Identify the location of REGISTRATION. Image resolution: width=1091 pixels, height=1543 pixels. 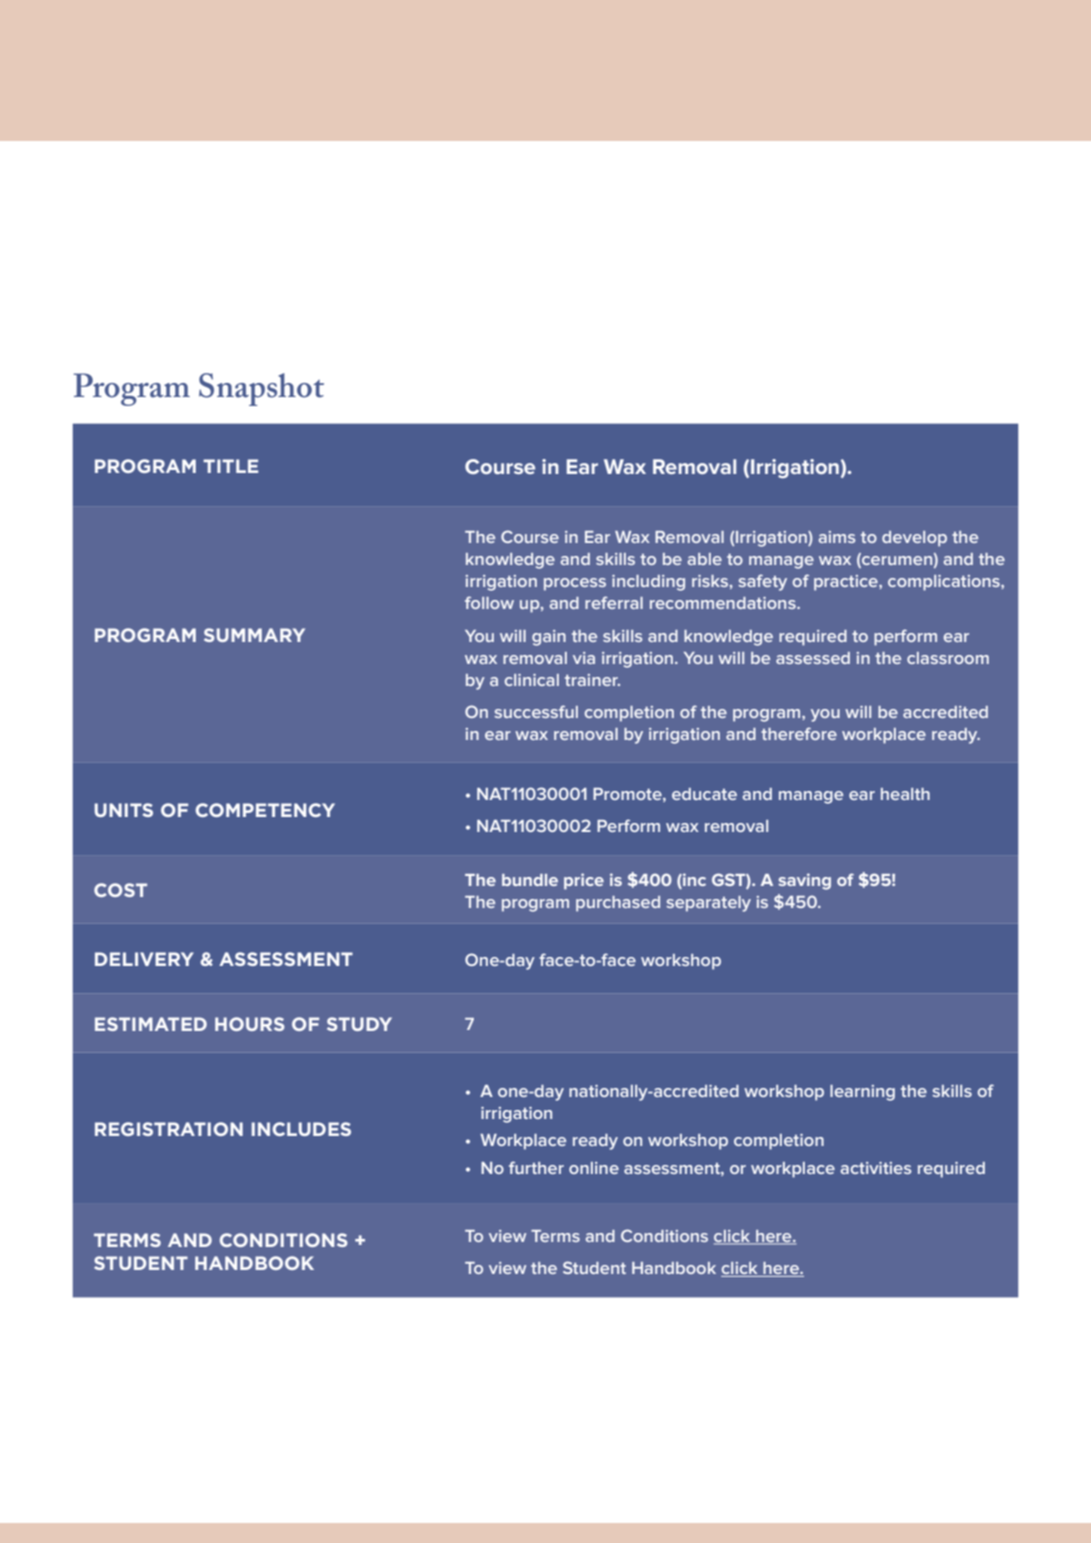
(169, 1129).
